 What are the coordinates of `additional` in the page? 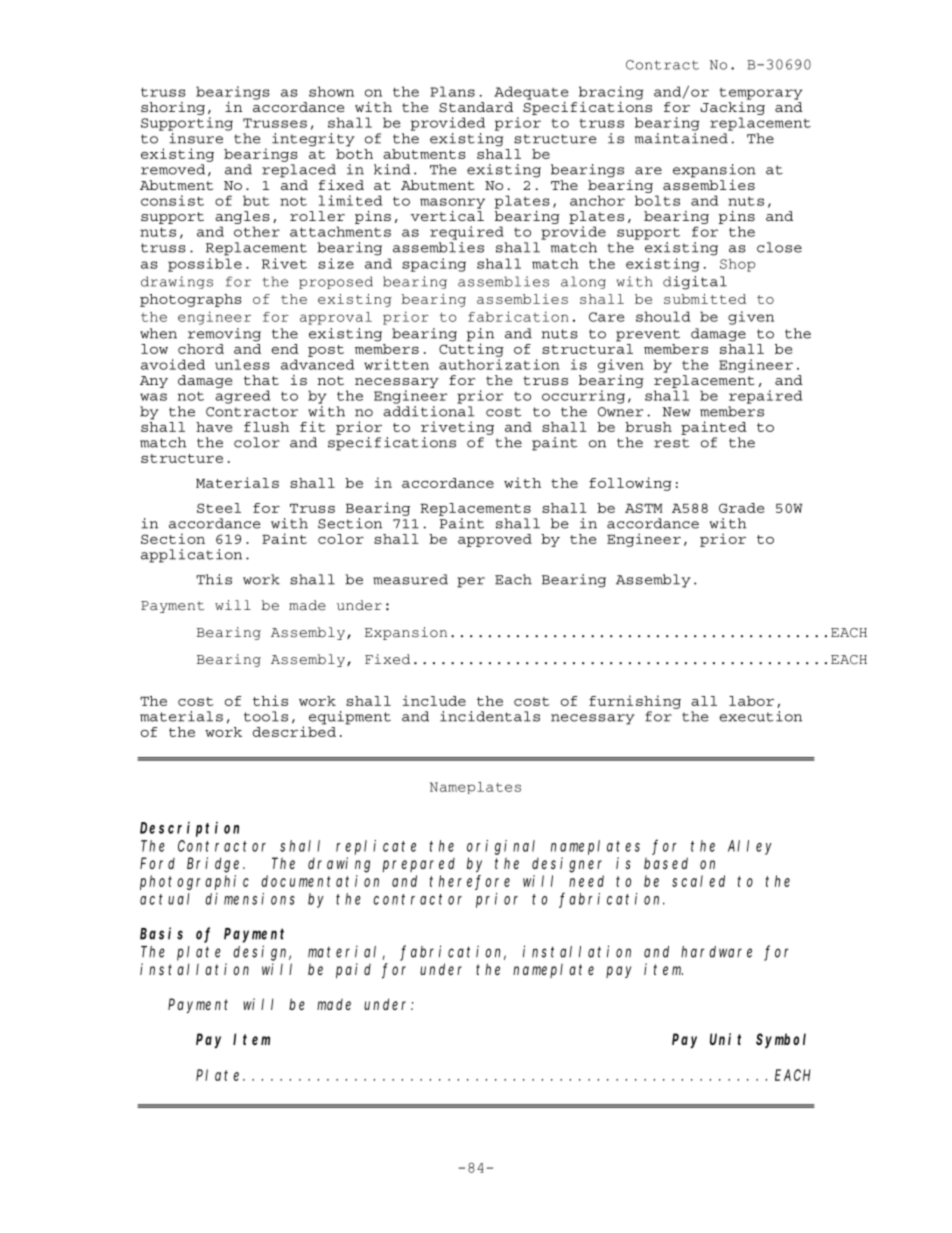 It's located at (428, 410).
